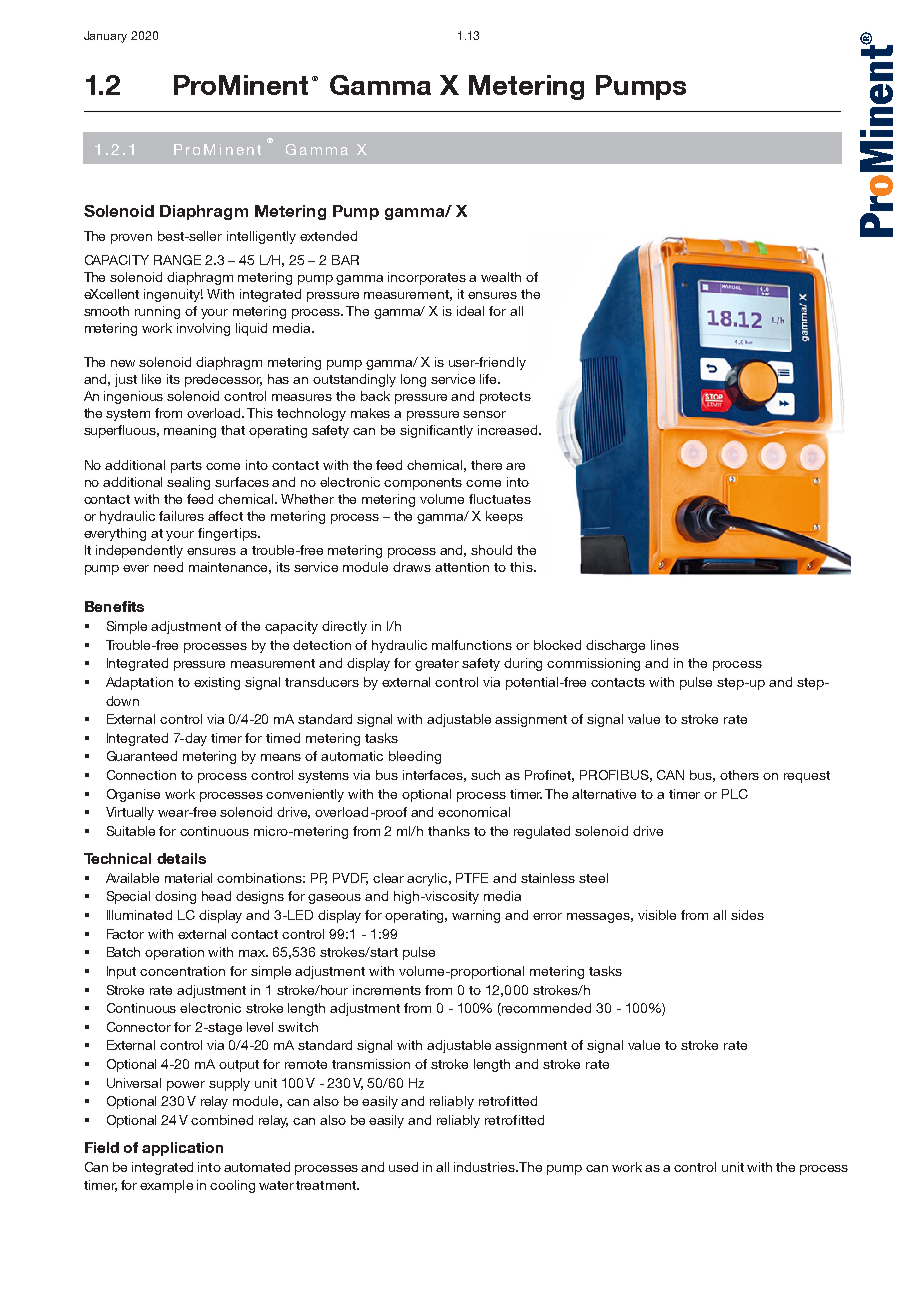  I want to click on economical, so click(474, 812).
